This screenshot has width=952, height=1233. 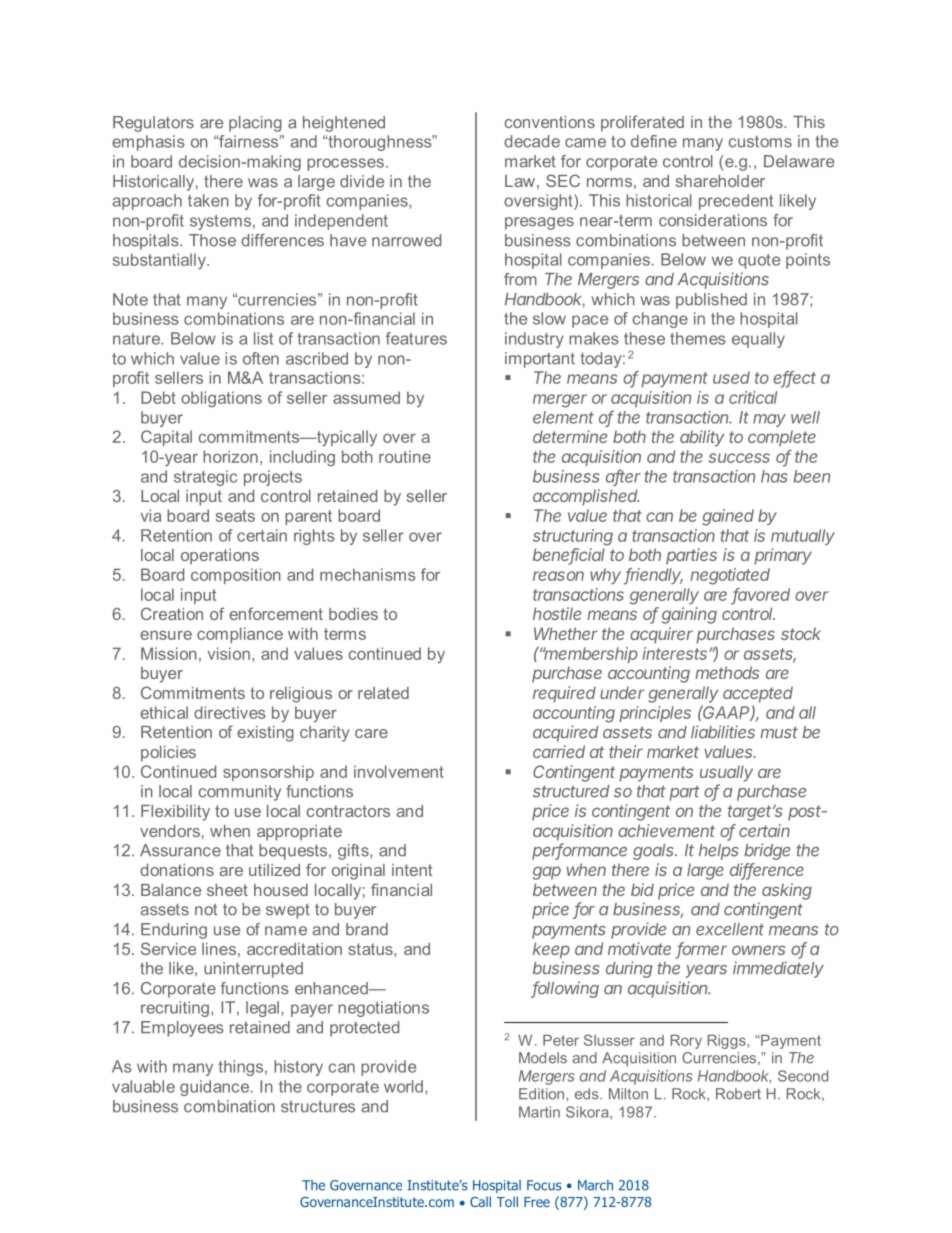 I want to click on placing, so click(x=255, y=124).
